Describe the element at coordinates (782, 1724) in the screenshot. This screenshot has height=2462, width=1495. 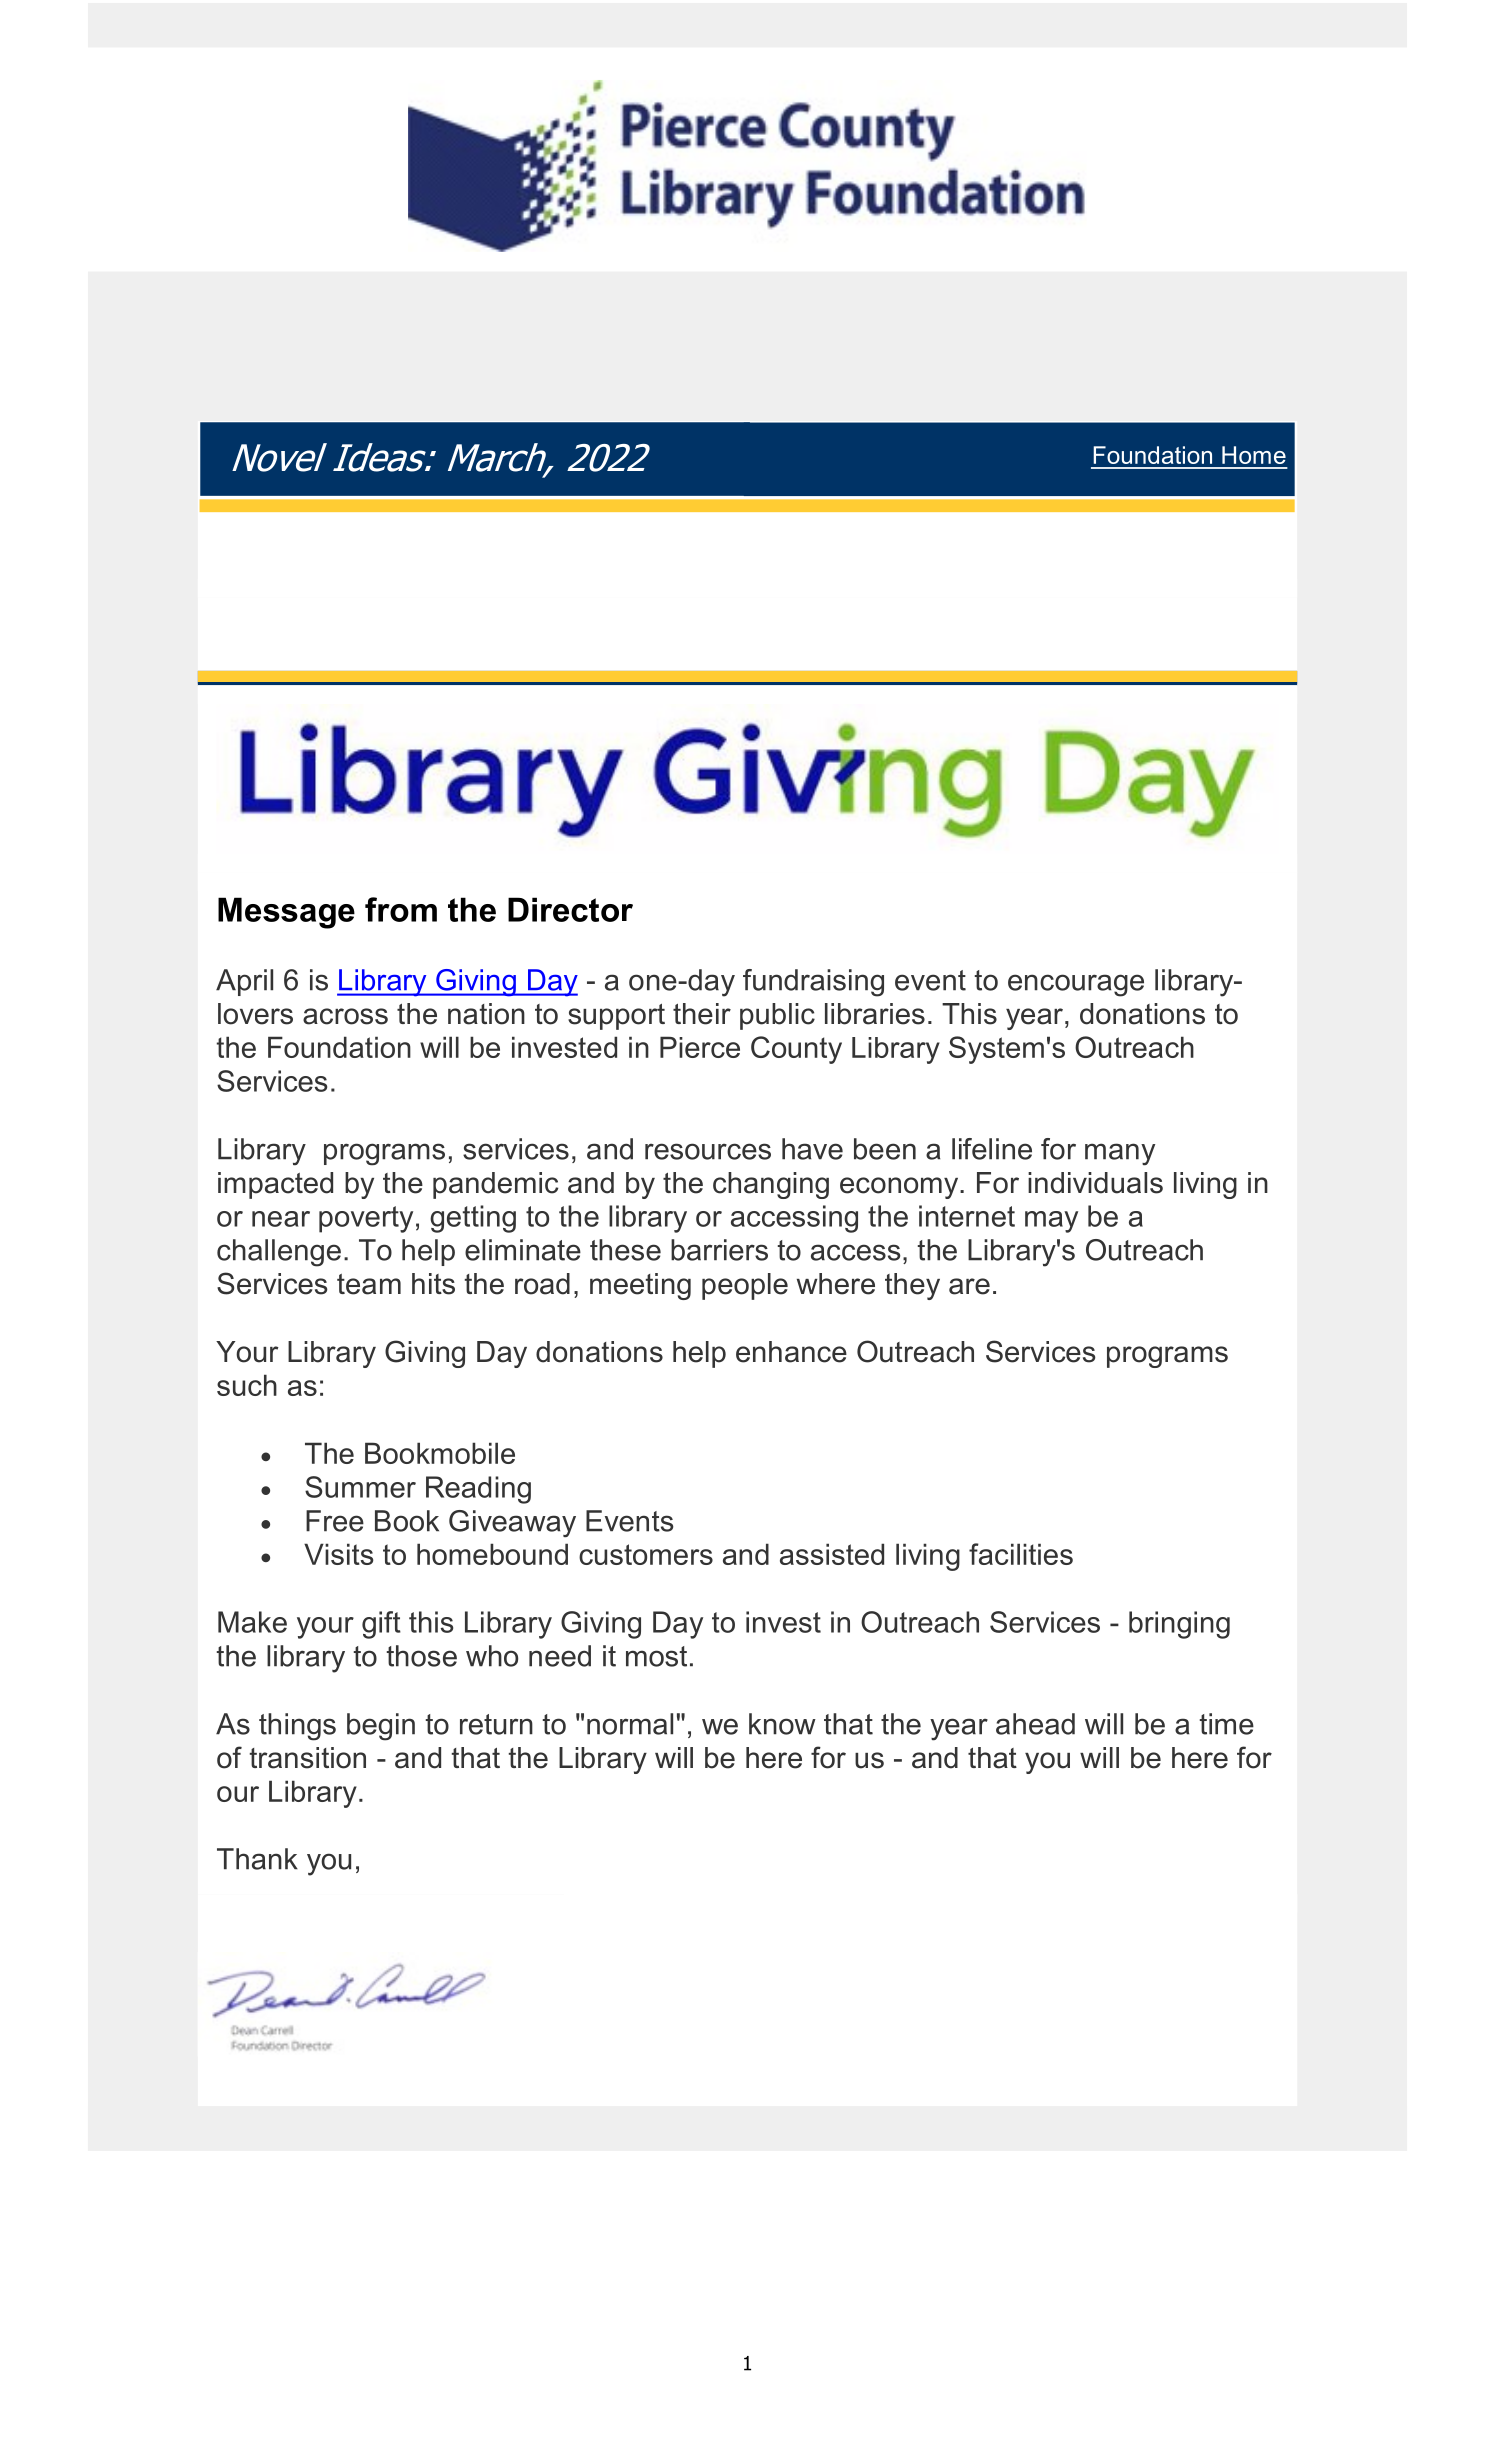
I see `know` at that location.
